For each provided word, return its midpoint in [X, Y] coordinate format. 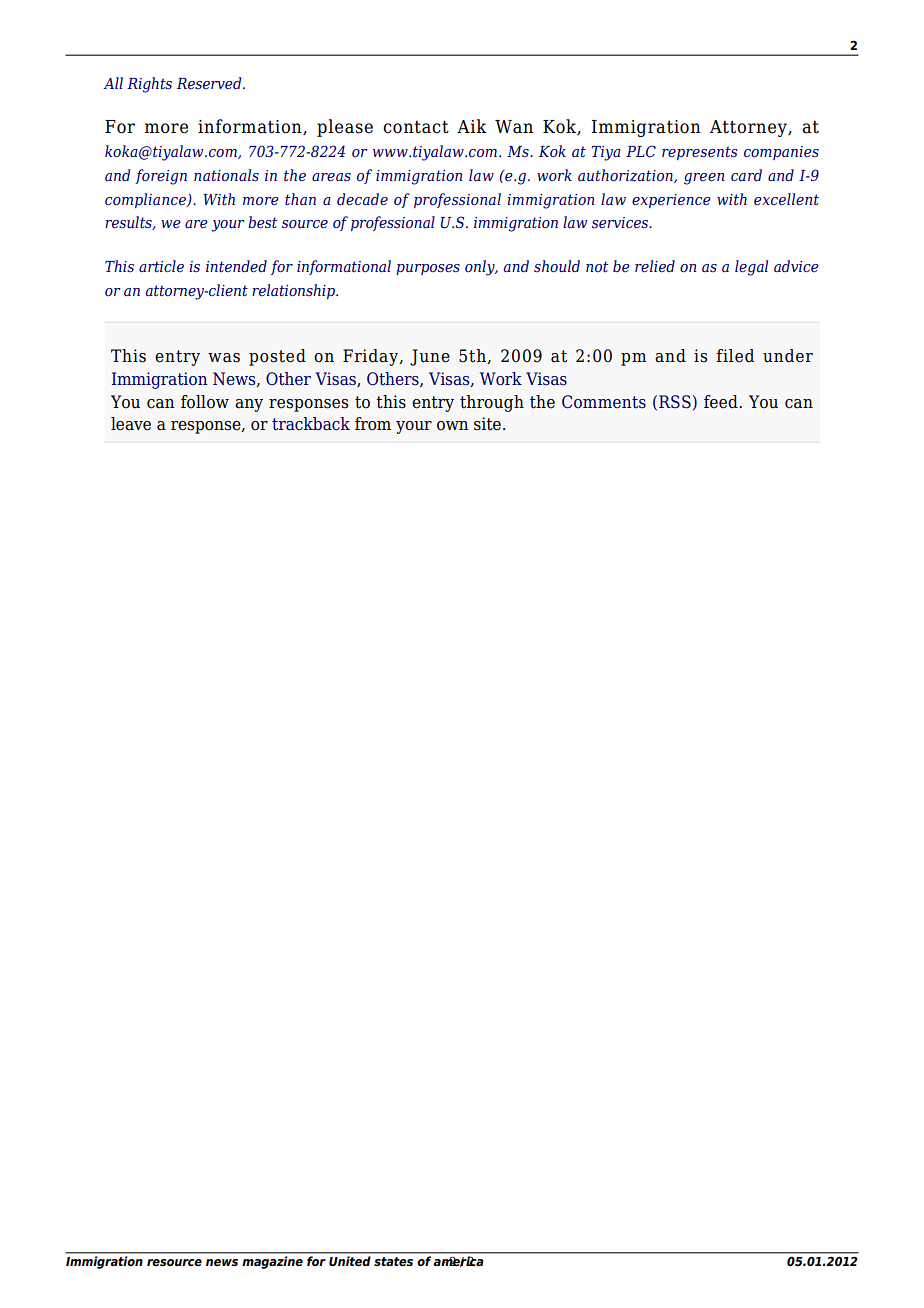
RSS [675, 402]
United [349, 1261]
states [393, 1261]
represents [699, 153]
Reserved [210, 83]
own [453, 426]
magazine [273, 1262]
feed [722, 402]
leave [131, 424]
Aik [472, 126]
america [458, 1261]
